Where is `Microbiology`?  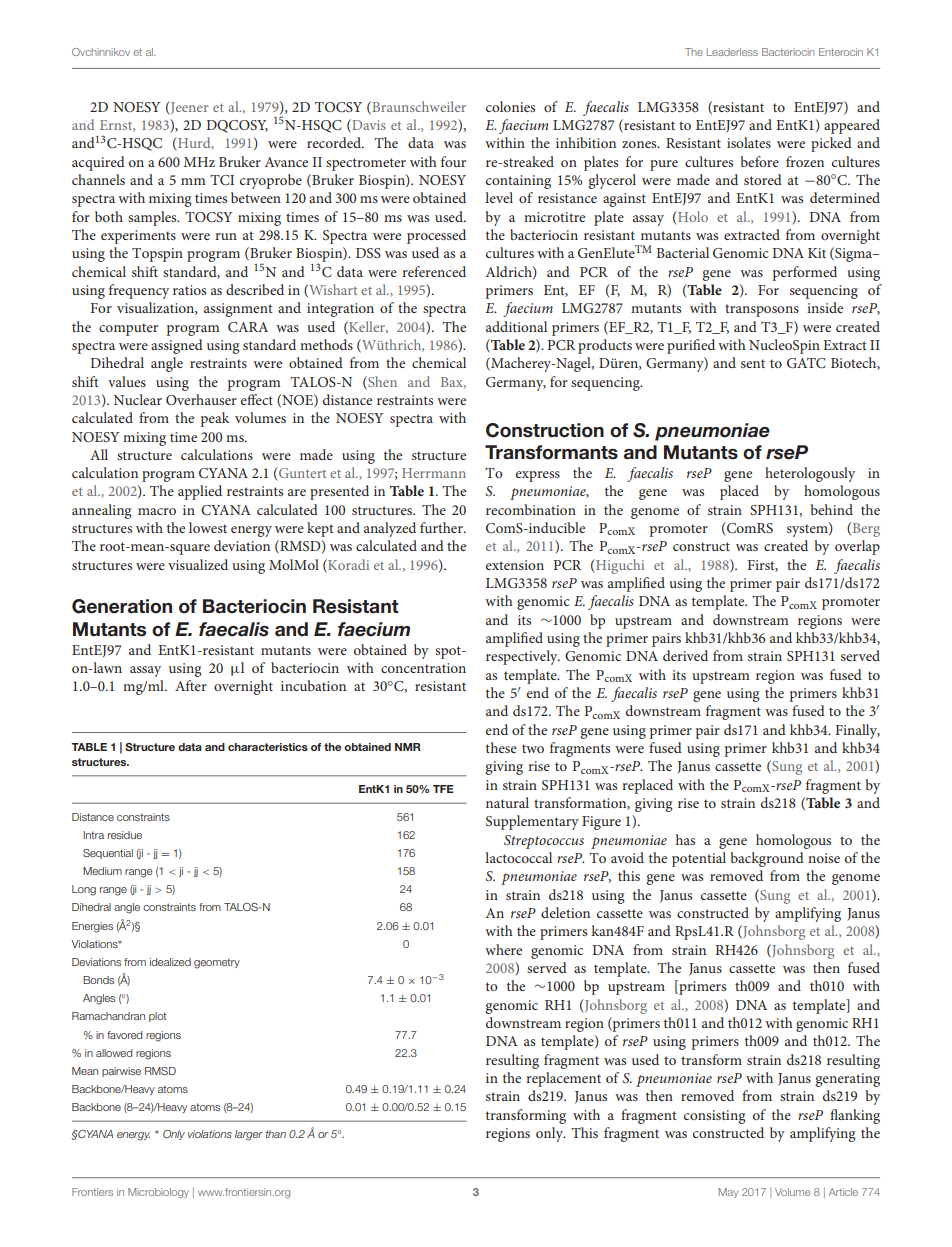
Microbiology is located at coordinates (158, 1193).
